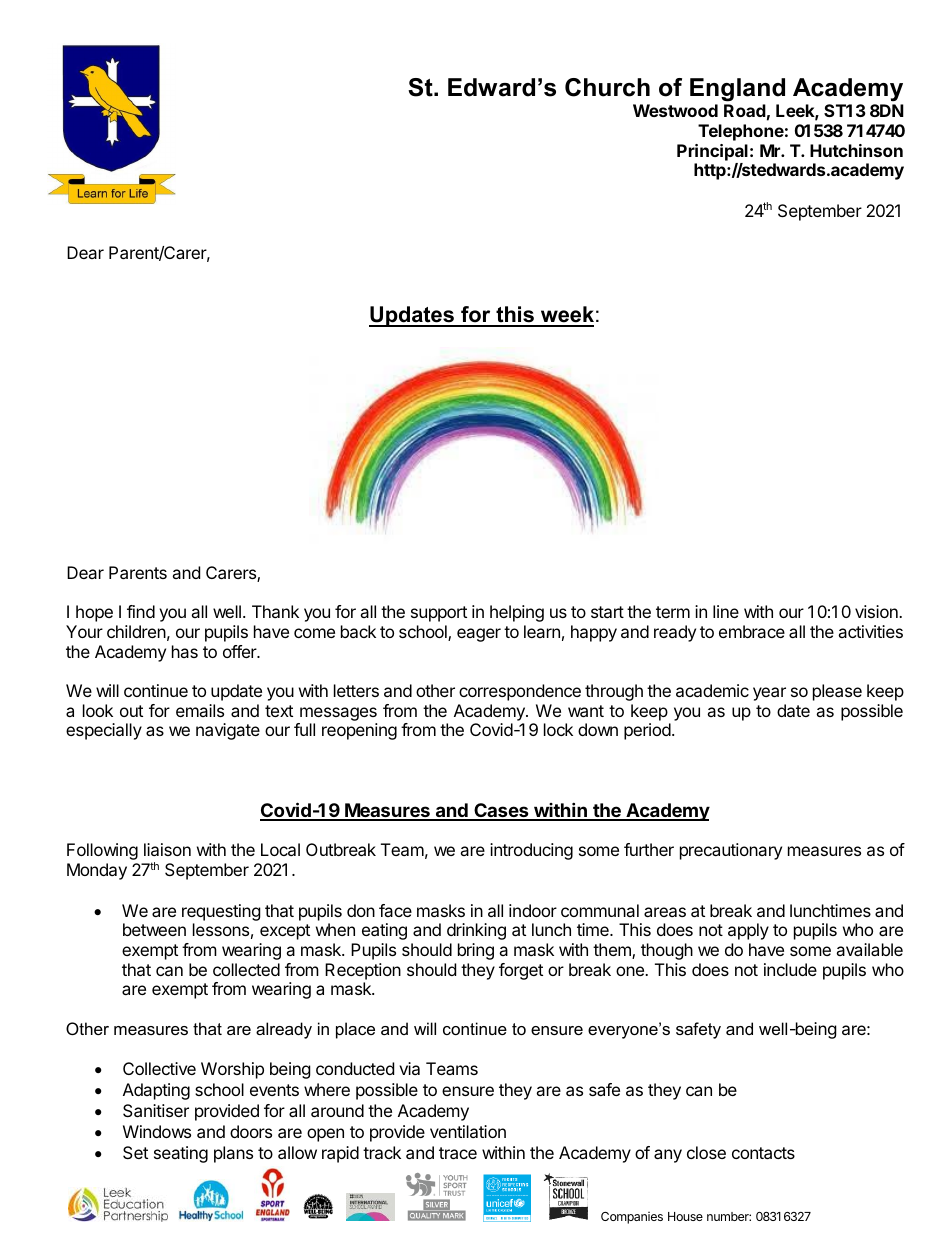  What do you see at coordinates (748, 931) in the screenshot?
I see `apply` at bounding box center [748, 931].
